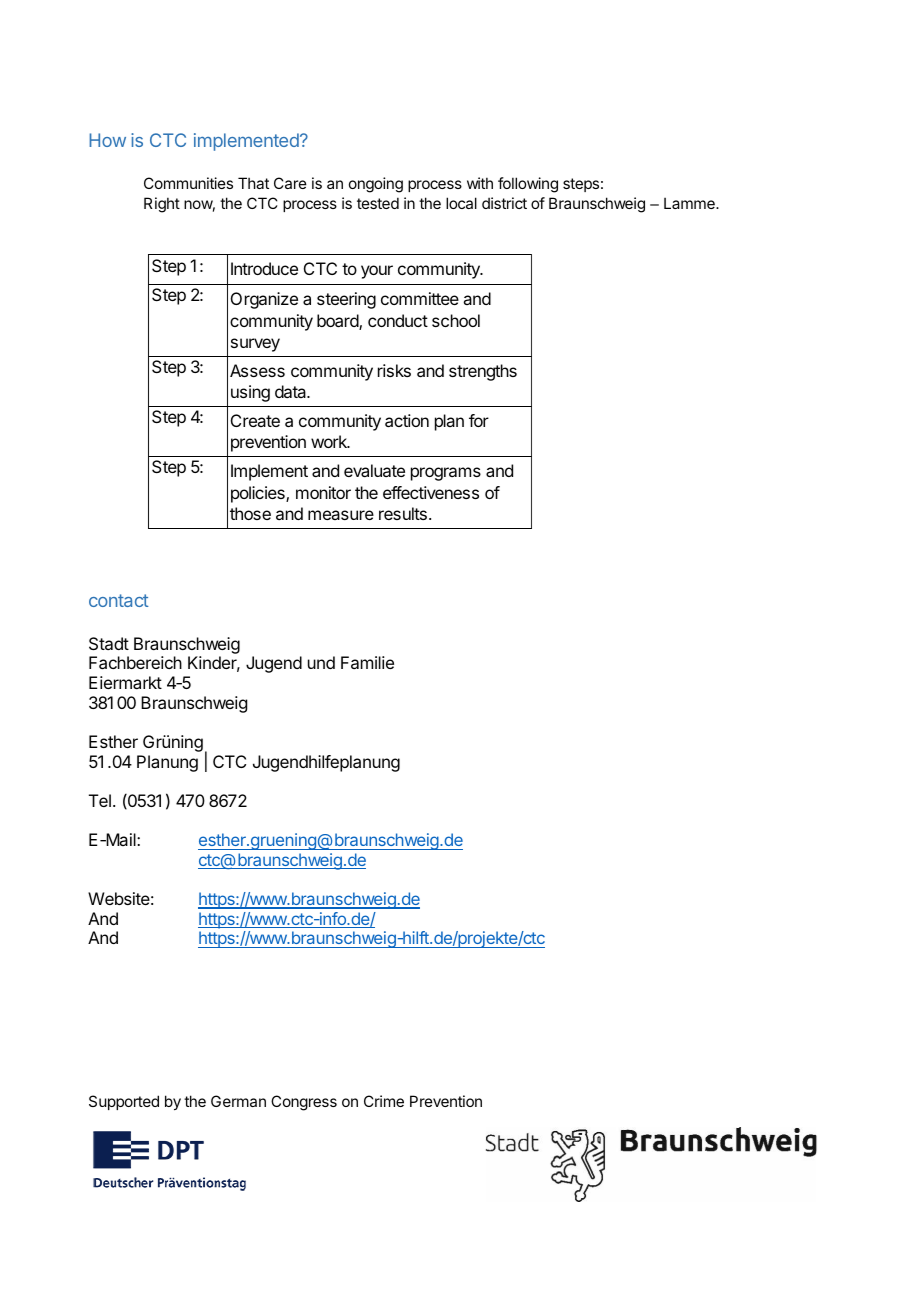 This screenshot has height=1308, width=924. I want to click on Supported, so click(124, 1102).
